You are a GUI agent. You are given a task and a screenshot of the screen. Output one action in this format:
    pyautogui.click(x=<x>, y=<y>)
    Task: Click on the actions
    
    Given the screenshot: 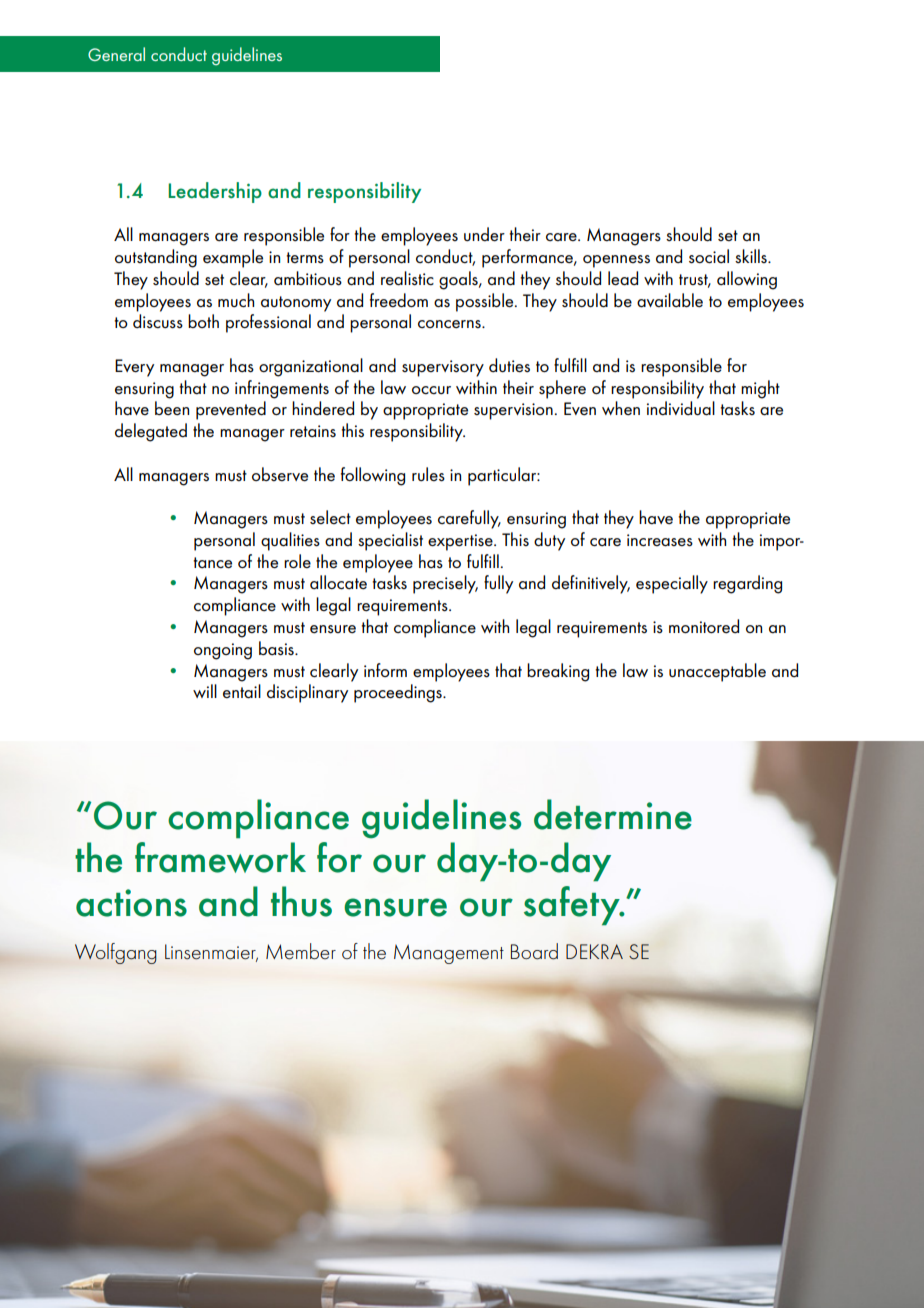 What is the action you would take?
    pyautogui.click(x=131, y=903)
